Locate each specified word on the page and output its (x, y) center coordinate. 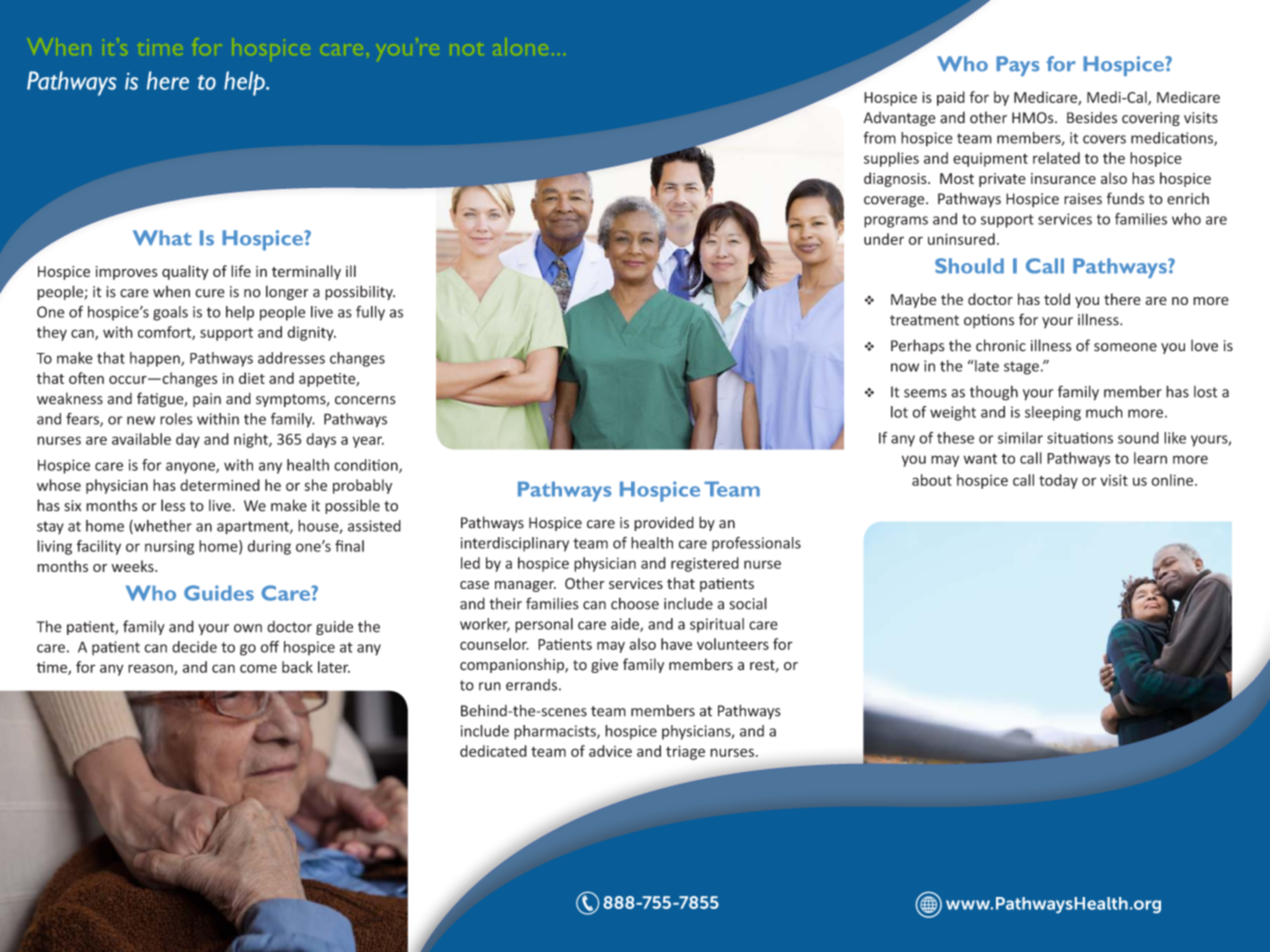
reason (151, 669)
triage (685, 752)
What (162, 238)
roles (176, 419)
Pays (1018, 66)
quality (185, 272)
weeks (133, 566)
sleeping (1053, 413)
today (1058, 481)
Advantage (900, 119)
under (884, 239)
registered (705, 564)
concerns (365, 400)
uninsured (961, 239)
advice (610, 751)
